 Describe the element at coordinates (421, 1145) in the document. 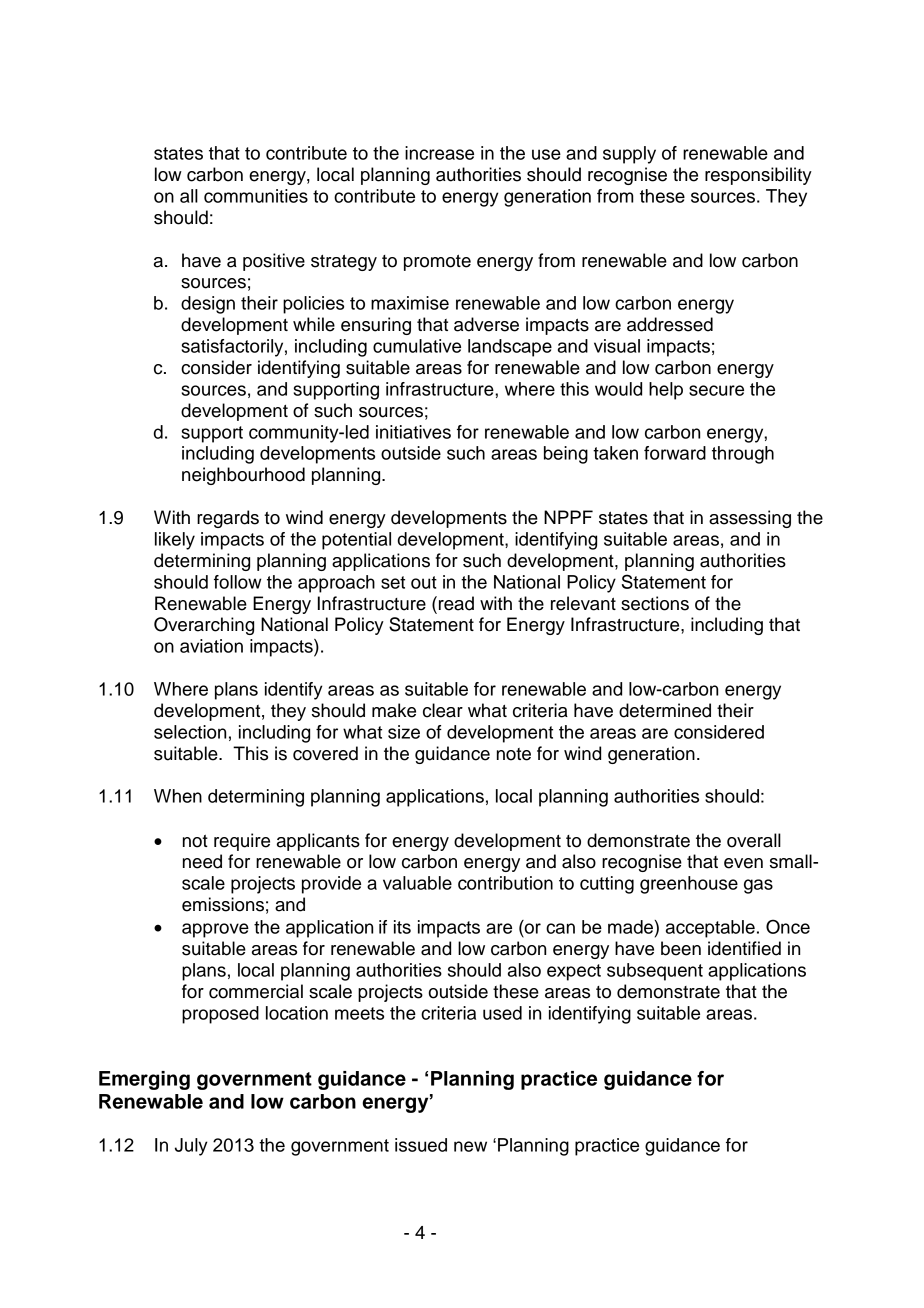

I see `issued` at that location.
